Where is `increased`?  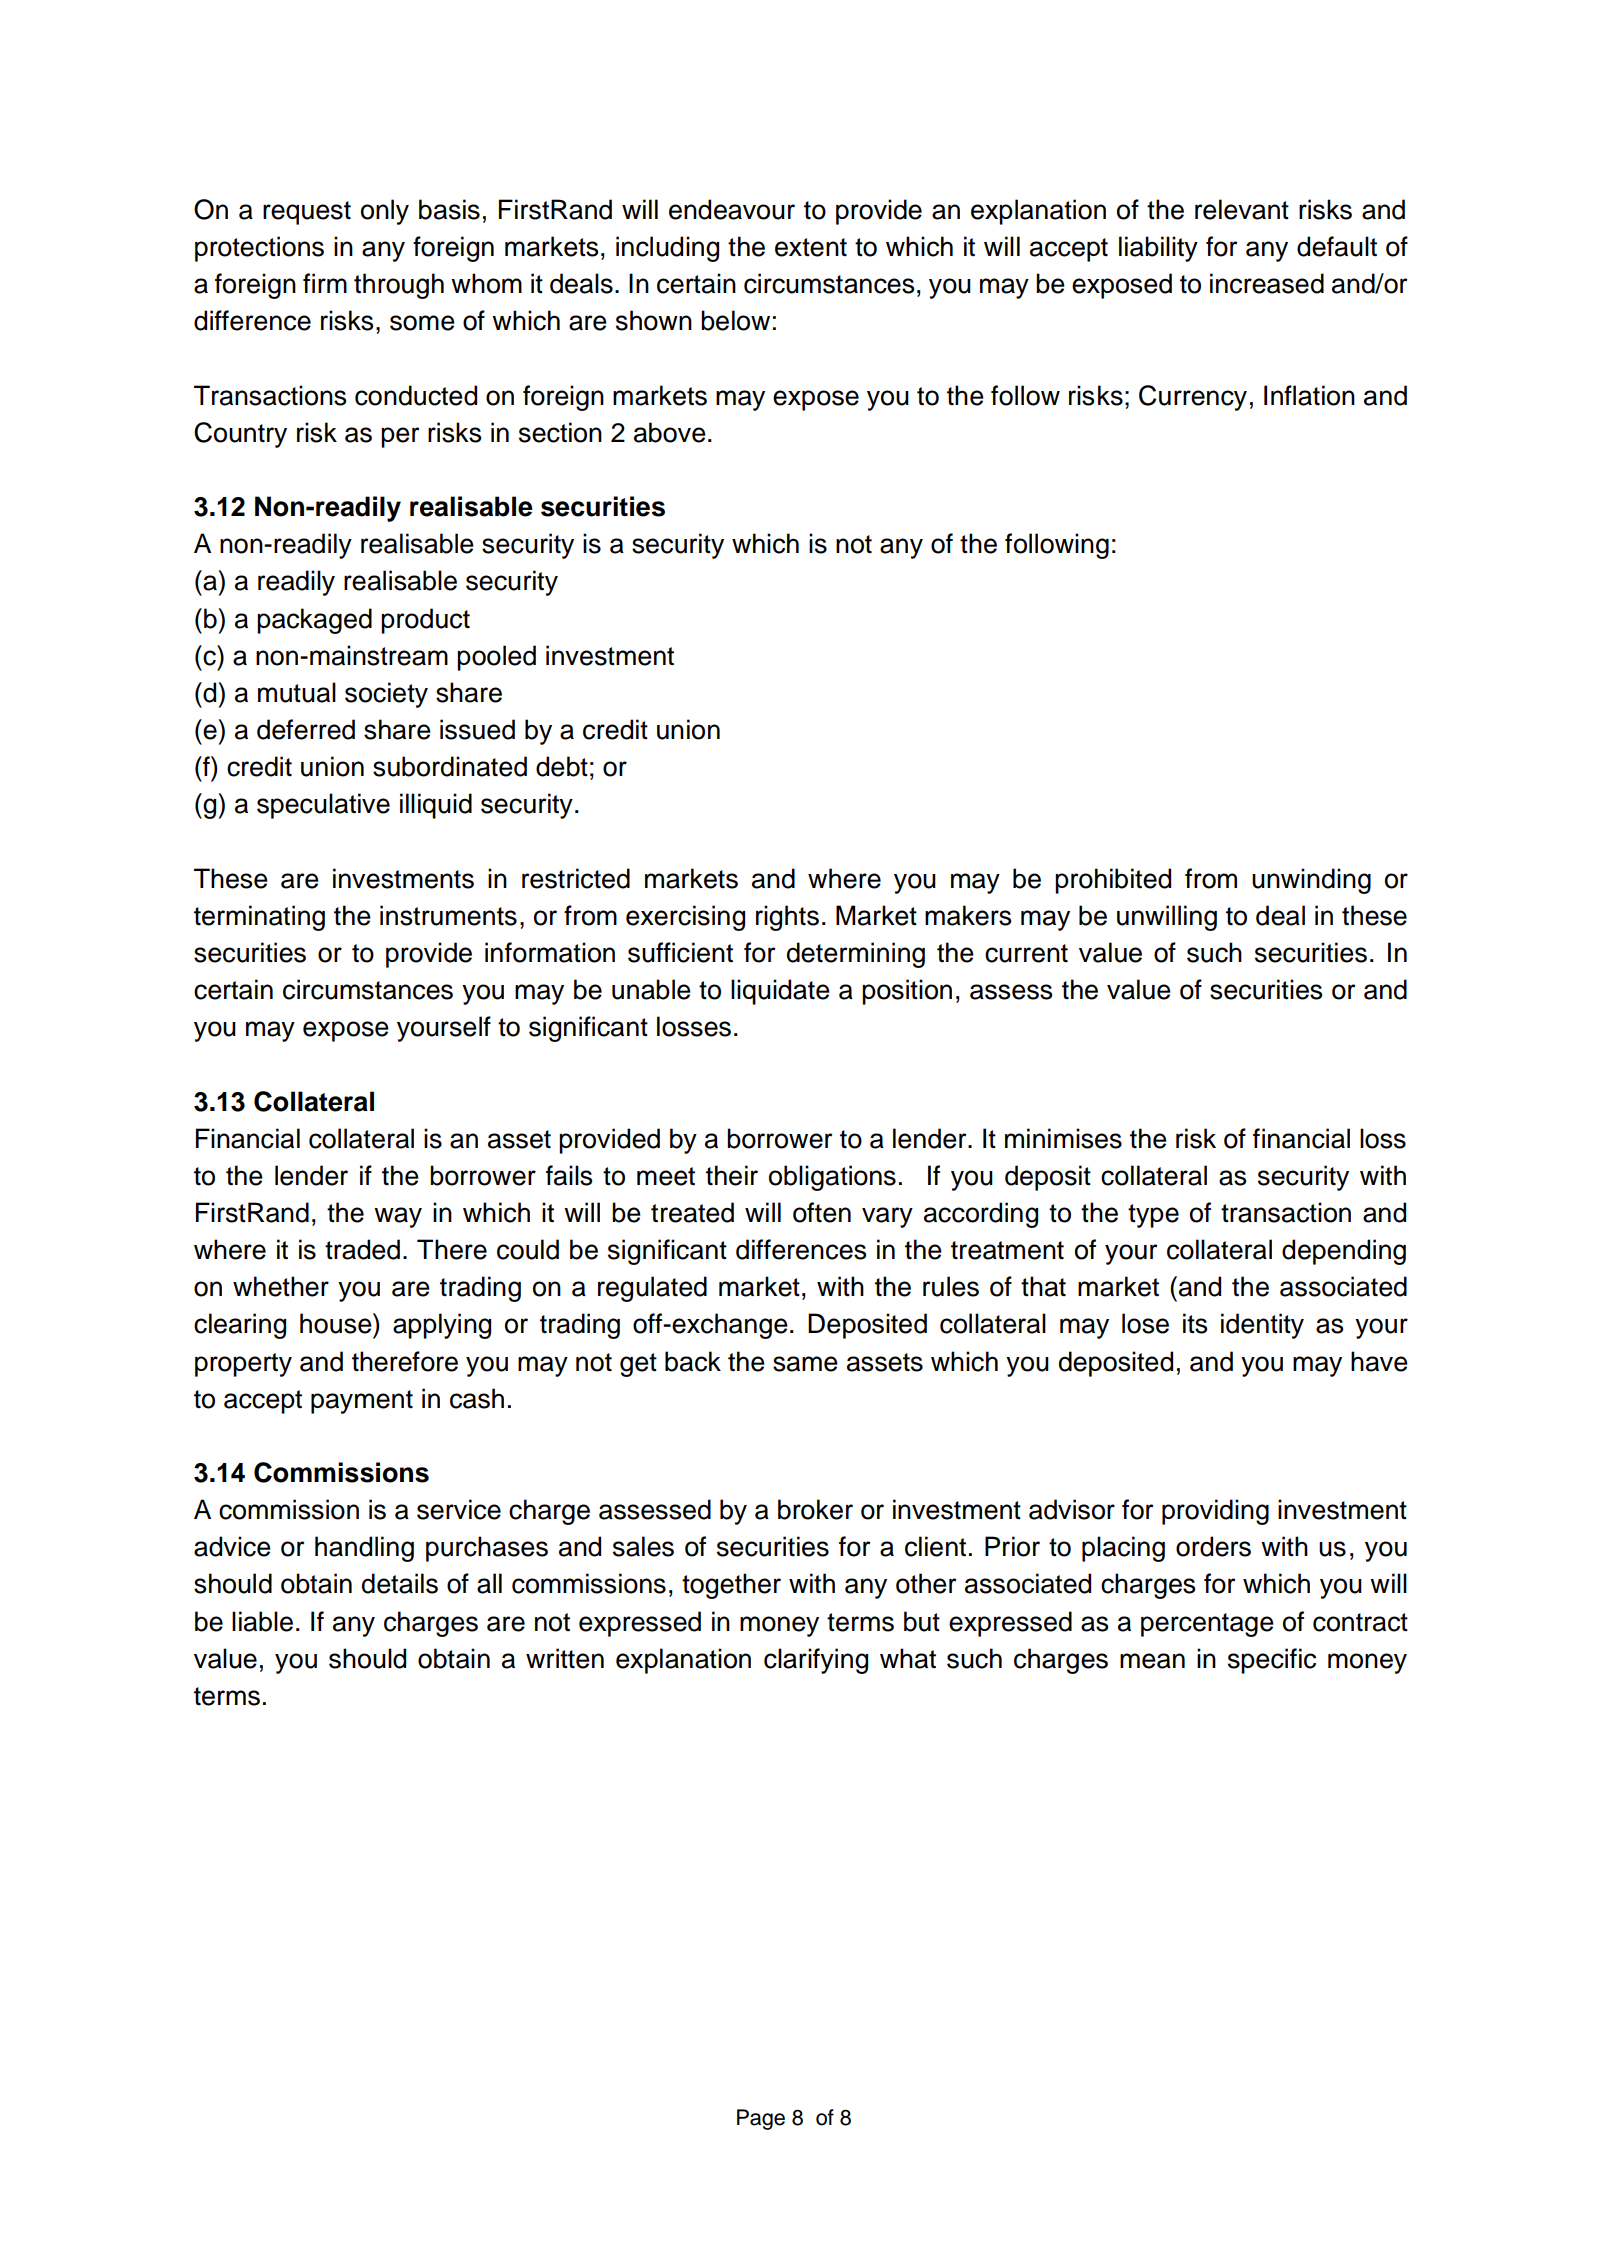 increased is located at coordinates (1267, 283).
